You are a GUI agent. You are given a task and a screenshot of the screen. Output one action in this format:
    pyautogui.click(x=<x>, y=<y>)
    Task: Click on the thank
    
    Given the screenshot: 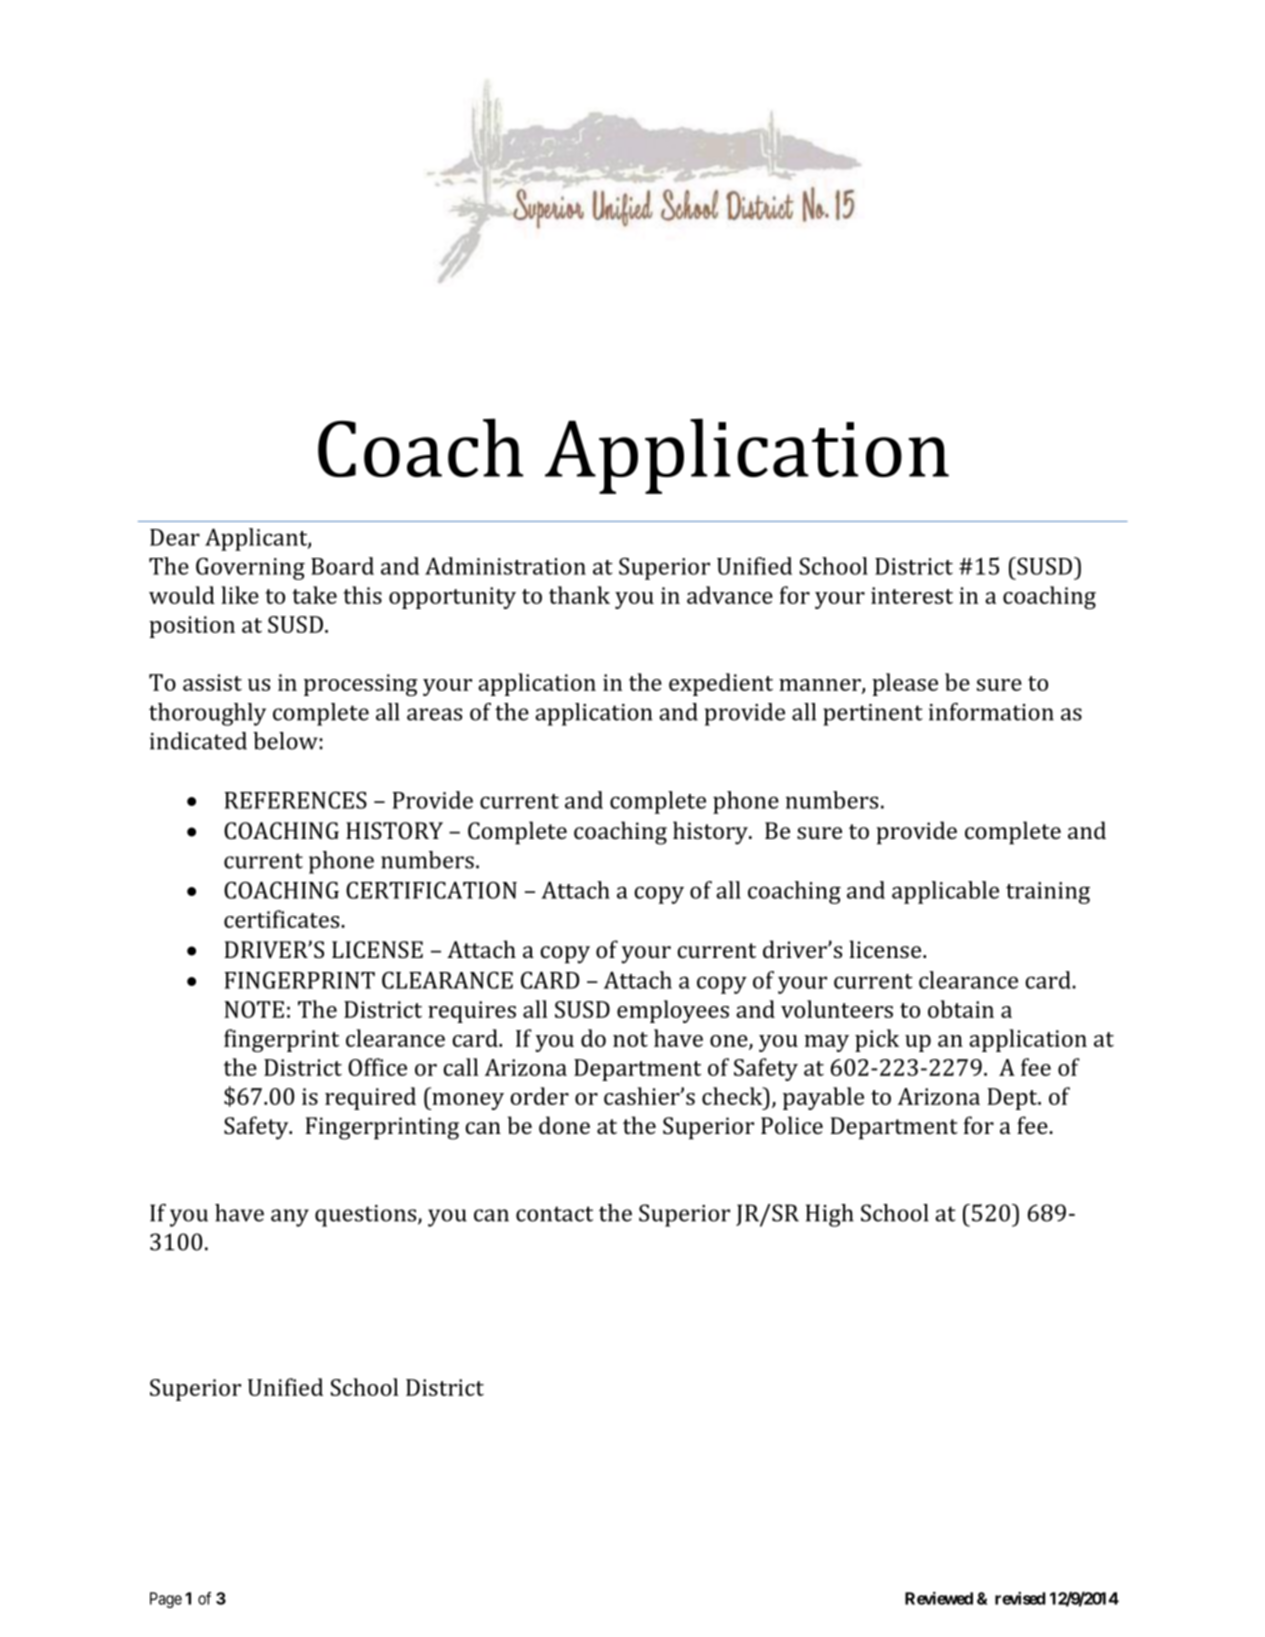 What is the action you would take?
    pyautogui.click(x=579, y=595)
